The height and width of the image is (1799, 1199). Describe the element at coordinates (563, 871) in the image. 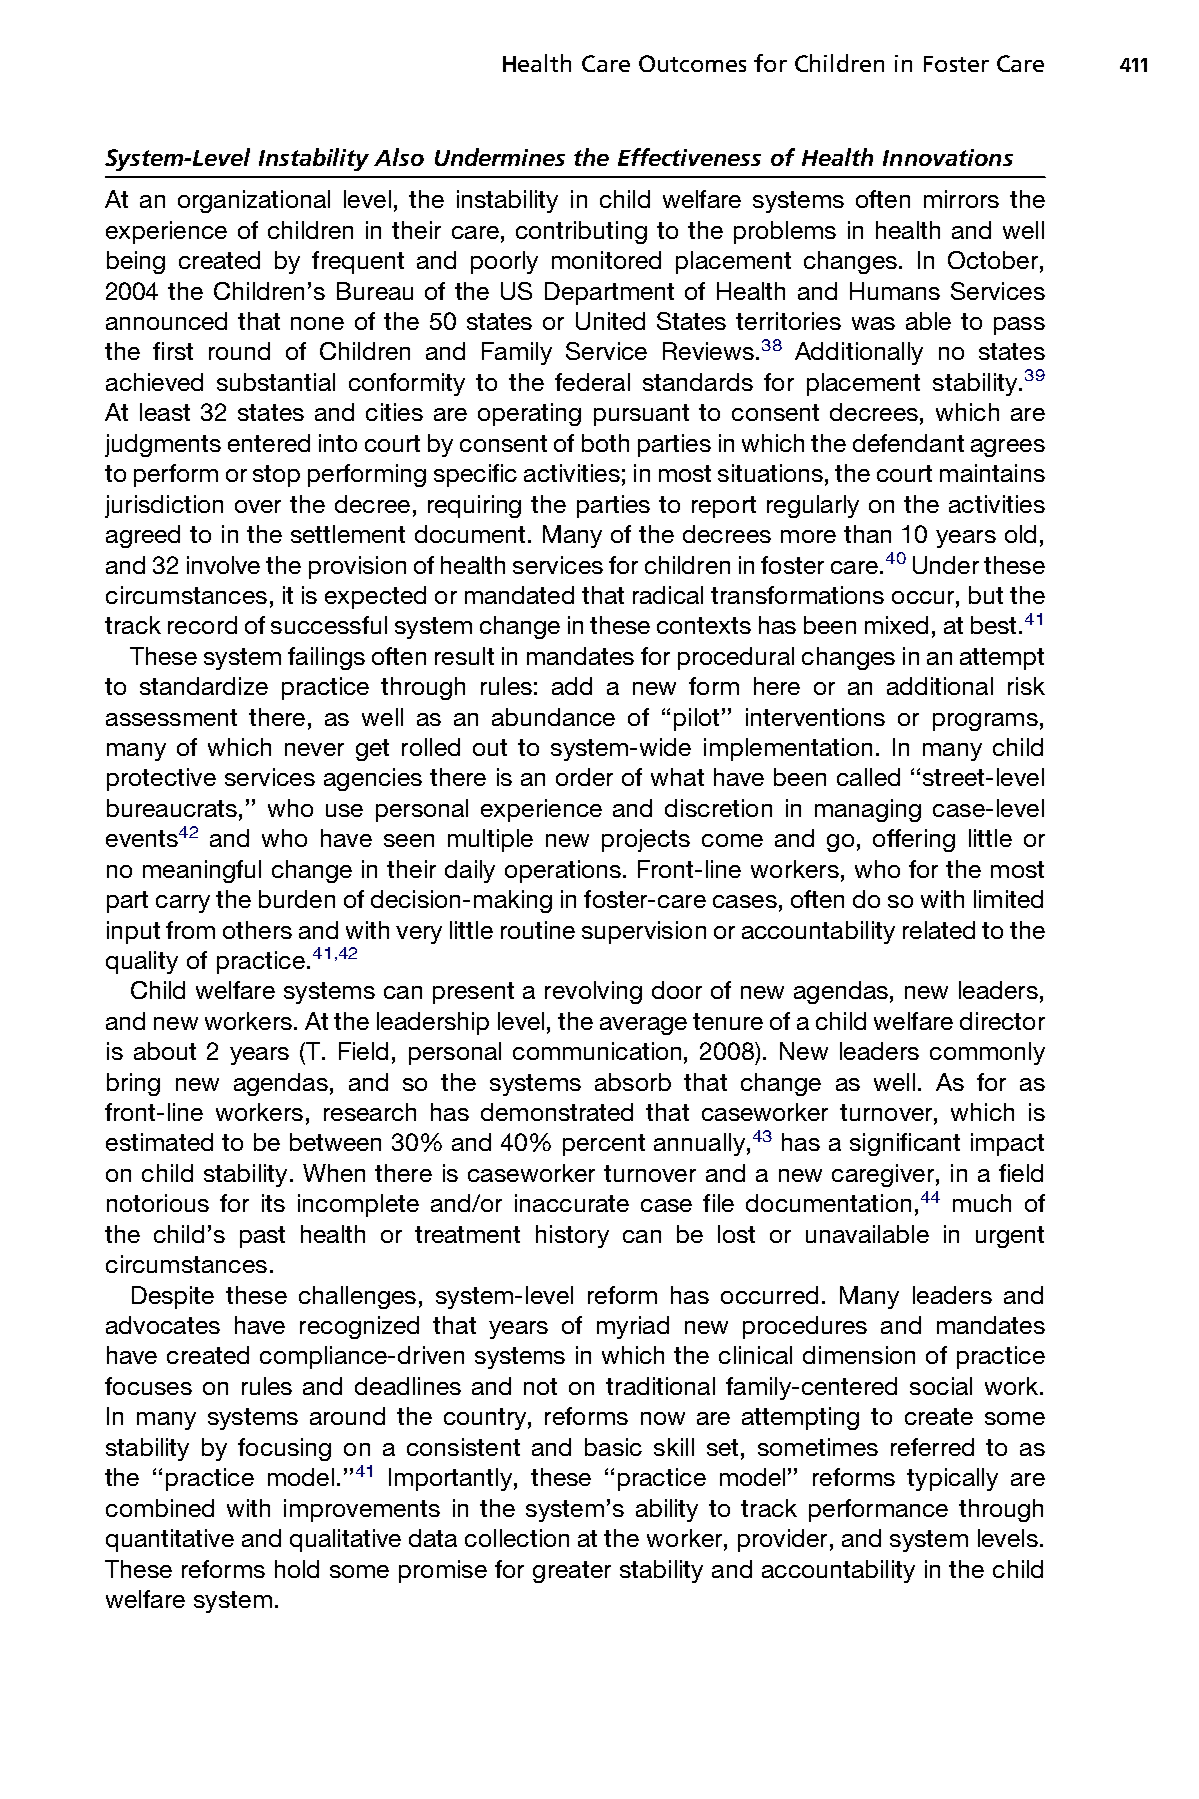

I see `operations` at that location.
